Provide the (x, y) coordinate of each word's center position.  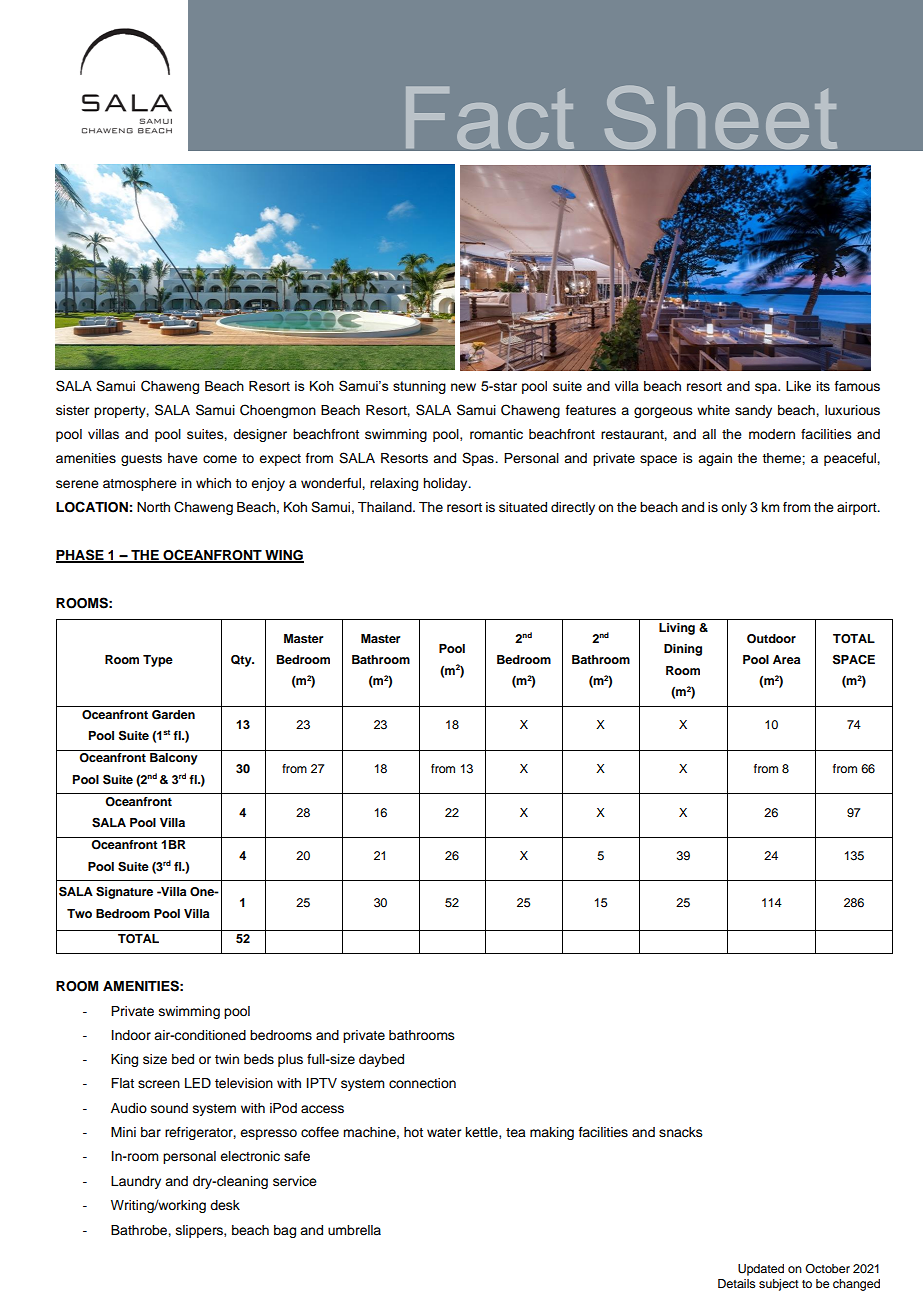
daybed (381, 1060)
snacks (681, 1132)
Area (786, 659)
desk (225, 1205)
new (463, 387)
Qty (242, 661)
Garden (173, 715)
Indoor (131, 1035)
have (183, 458)
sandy (753, 411)
